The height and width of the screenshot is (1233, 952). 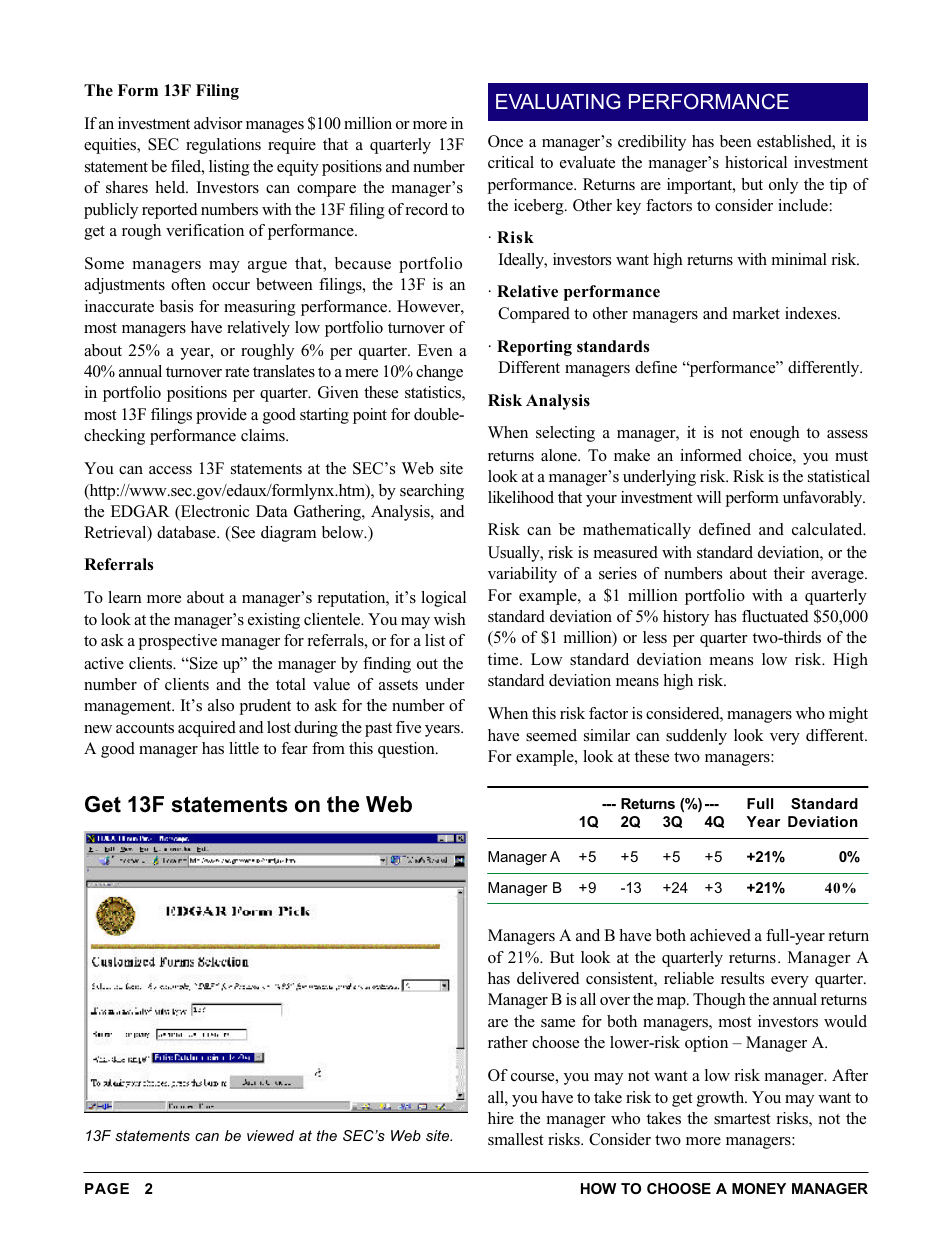 What do you see at coordinates (504, 659) in the screenshot?
I see `time` at bounding box center [504, 659].
